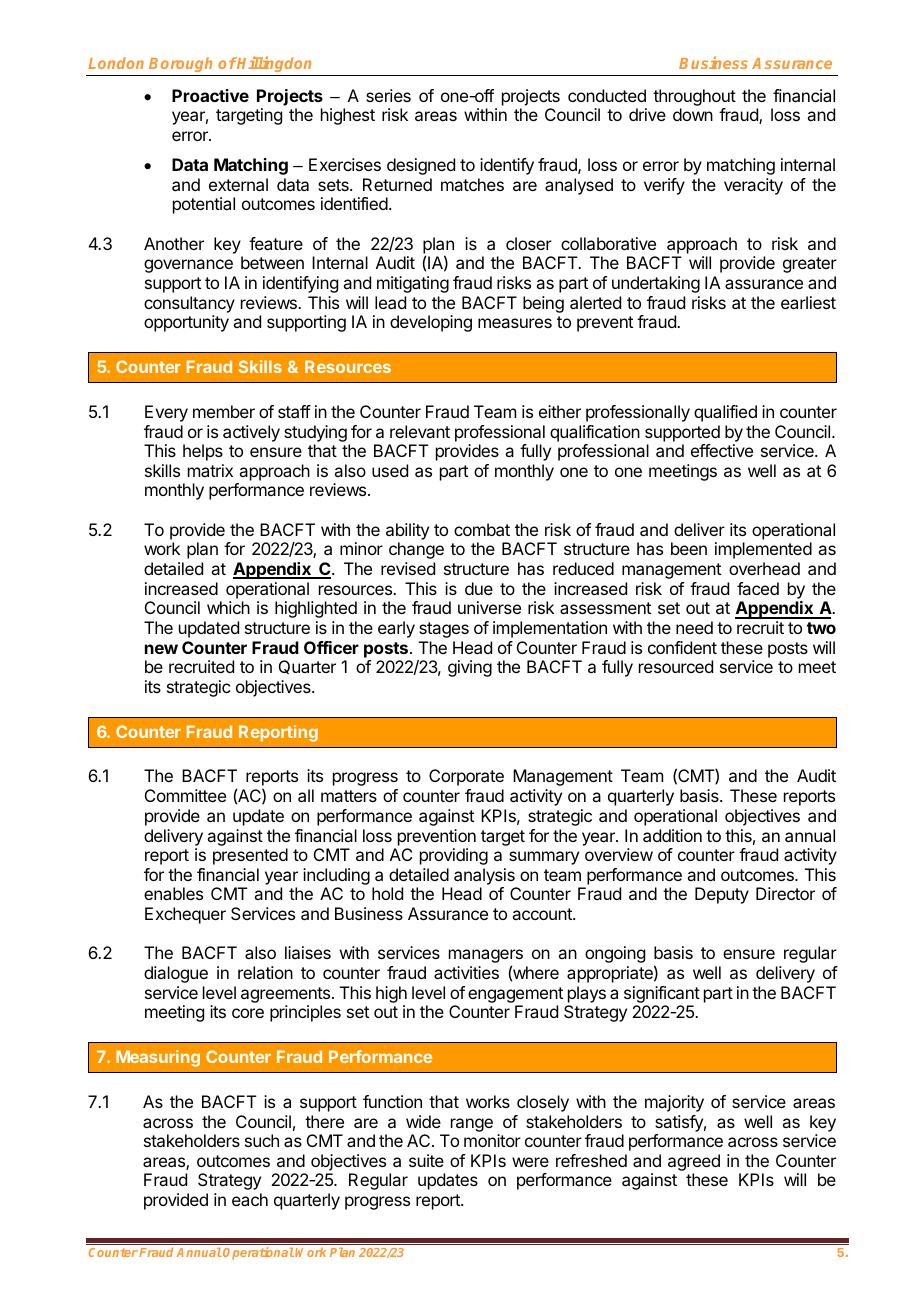  What do you see at coordinates (388, 95) in the screenshot?
I see `series` at bounding box center [388, 95].
